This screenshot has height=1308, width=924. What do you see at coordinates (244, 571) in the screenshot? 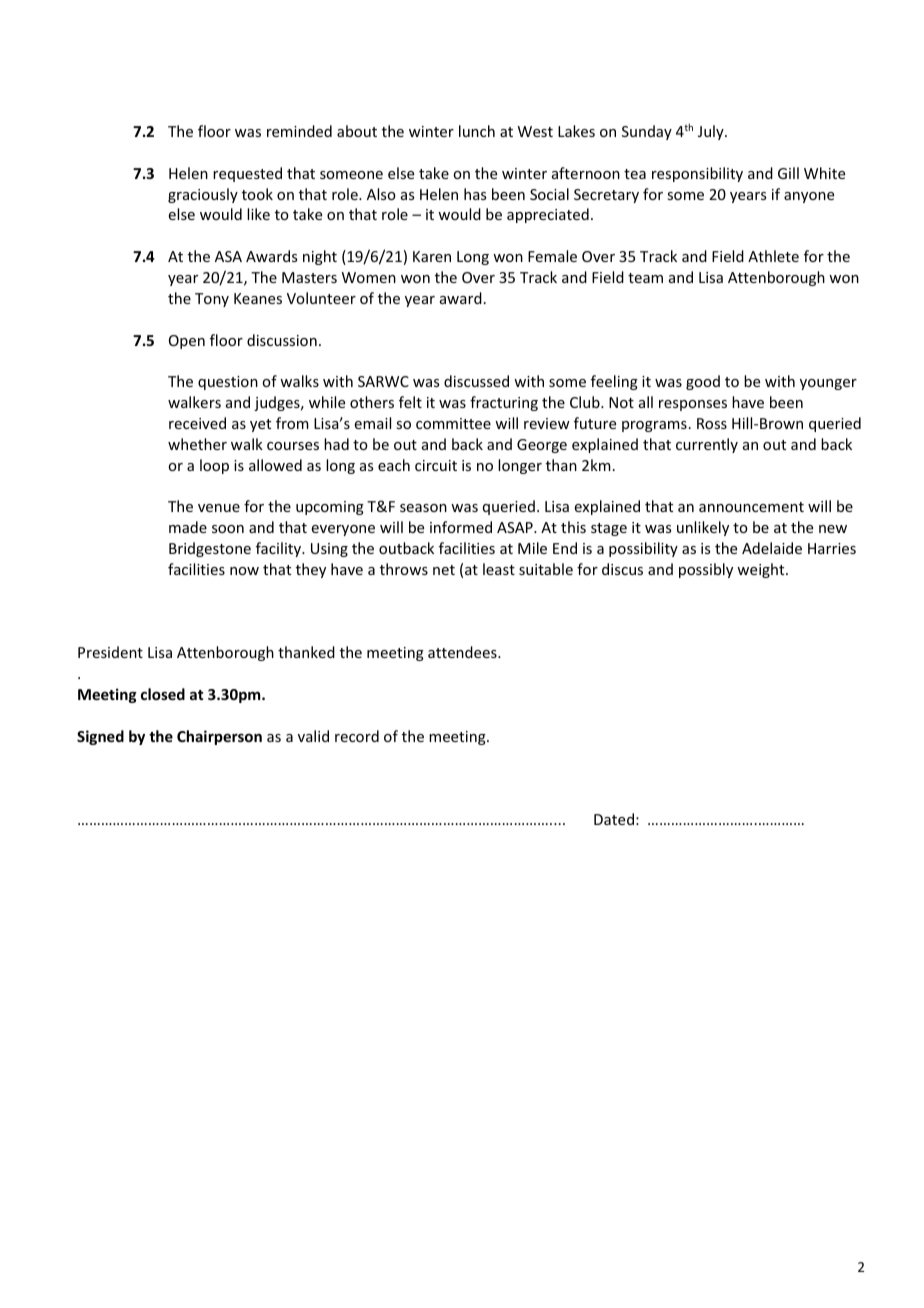
I see `now` at bounding box center [244, 571].
